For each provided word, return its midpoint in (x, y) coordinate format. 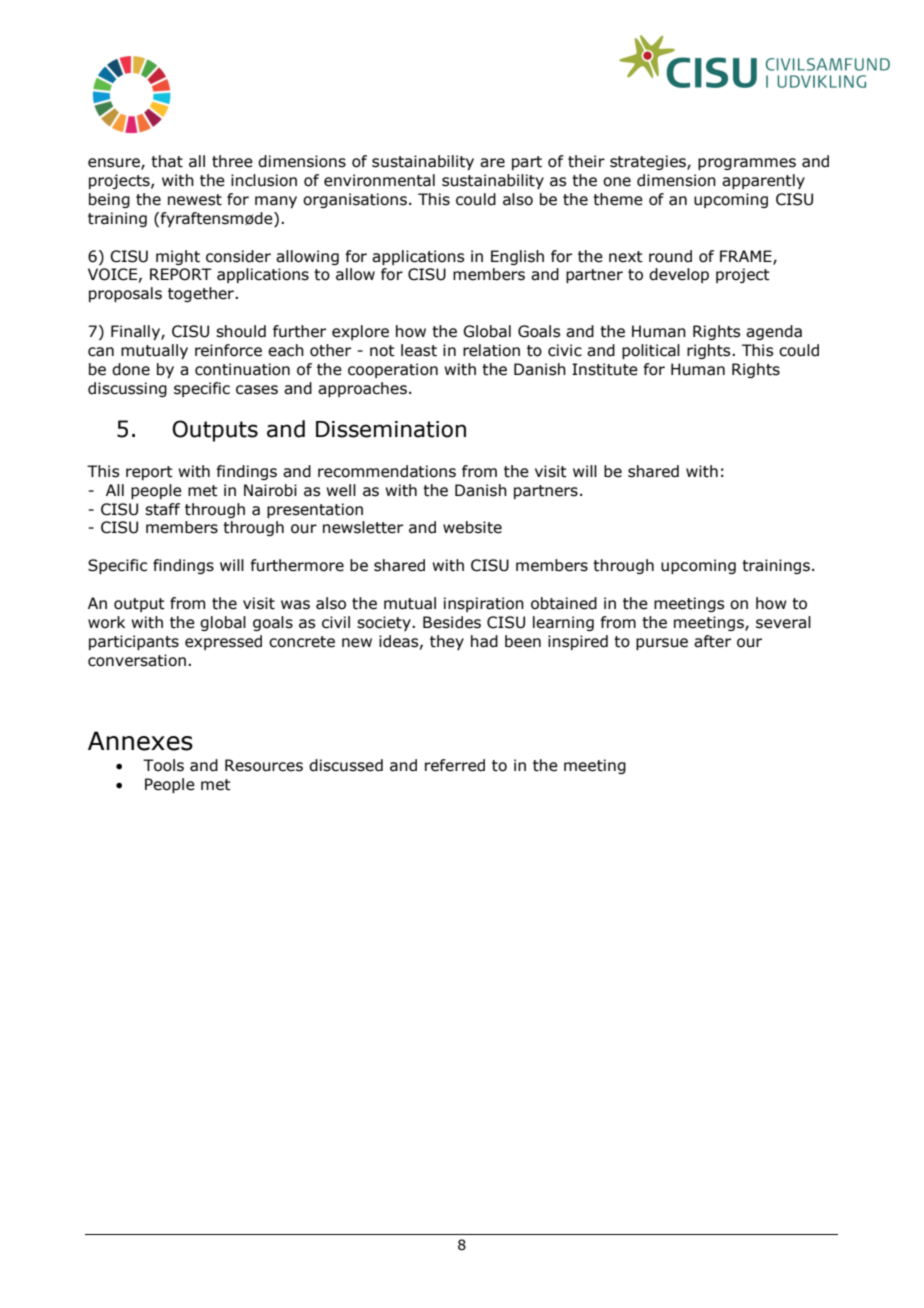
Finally (136, 332)
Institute (605, 369)
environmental (379, 180)
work (106, 622)
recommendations (387, 471)
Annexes (140, 741)
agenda (774, 332)
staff (162, 509)
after (712, 641)
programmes (747, 164)
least (419, 350)
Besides (452, 622)
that (167, 161)
